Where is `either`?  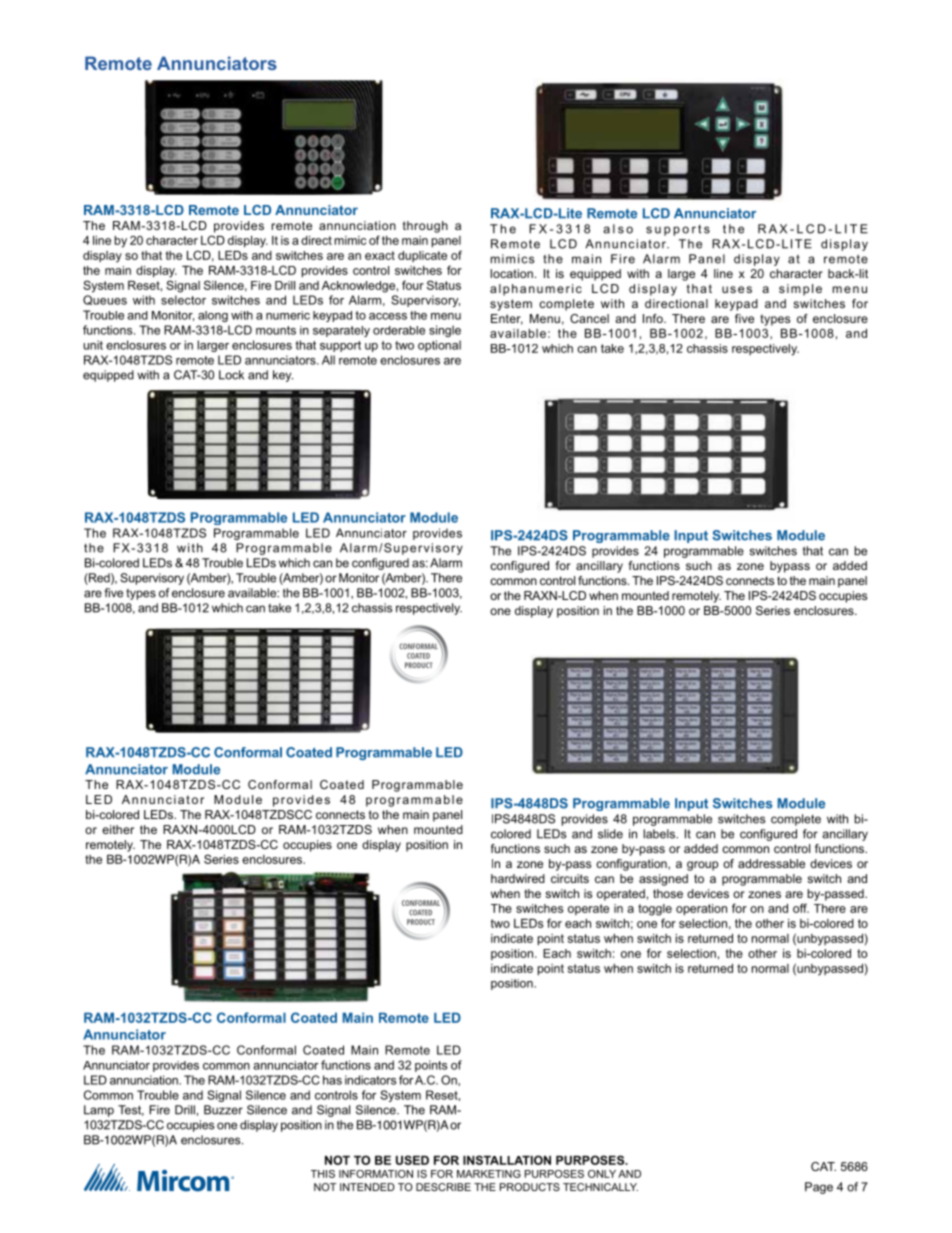 either is located at coordinates (118, 829).
